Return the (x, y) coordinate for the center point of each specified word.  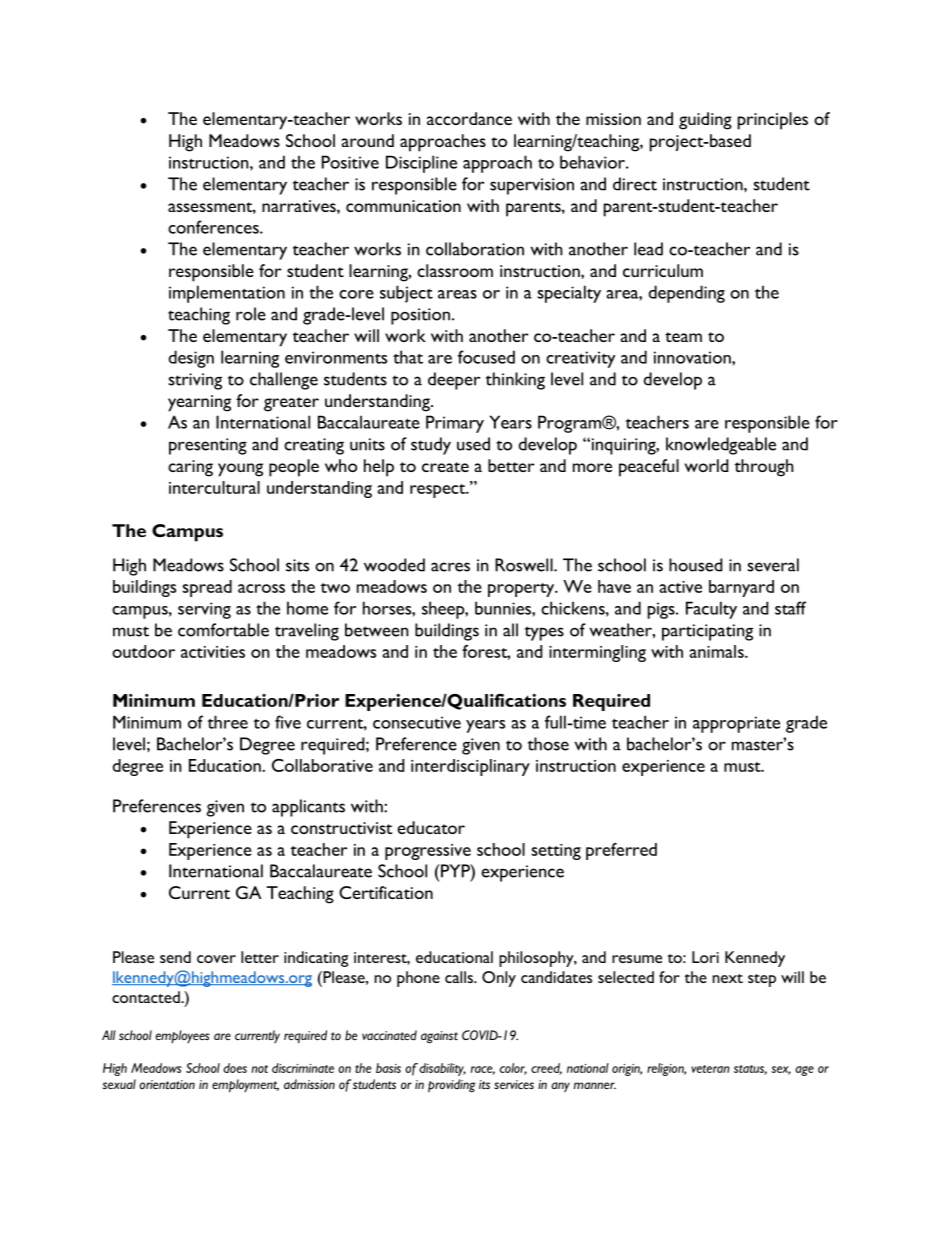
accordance (469, 118)
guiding (705, 121)
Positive (350, 162)
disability (442, 1069)
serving (204, 610)
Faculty (711, 610)
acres (450, 567)
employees (183, 1037)
